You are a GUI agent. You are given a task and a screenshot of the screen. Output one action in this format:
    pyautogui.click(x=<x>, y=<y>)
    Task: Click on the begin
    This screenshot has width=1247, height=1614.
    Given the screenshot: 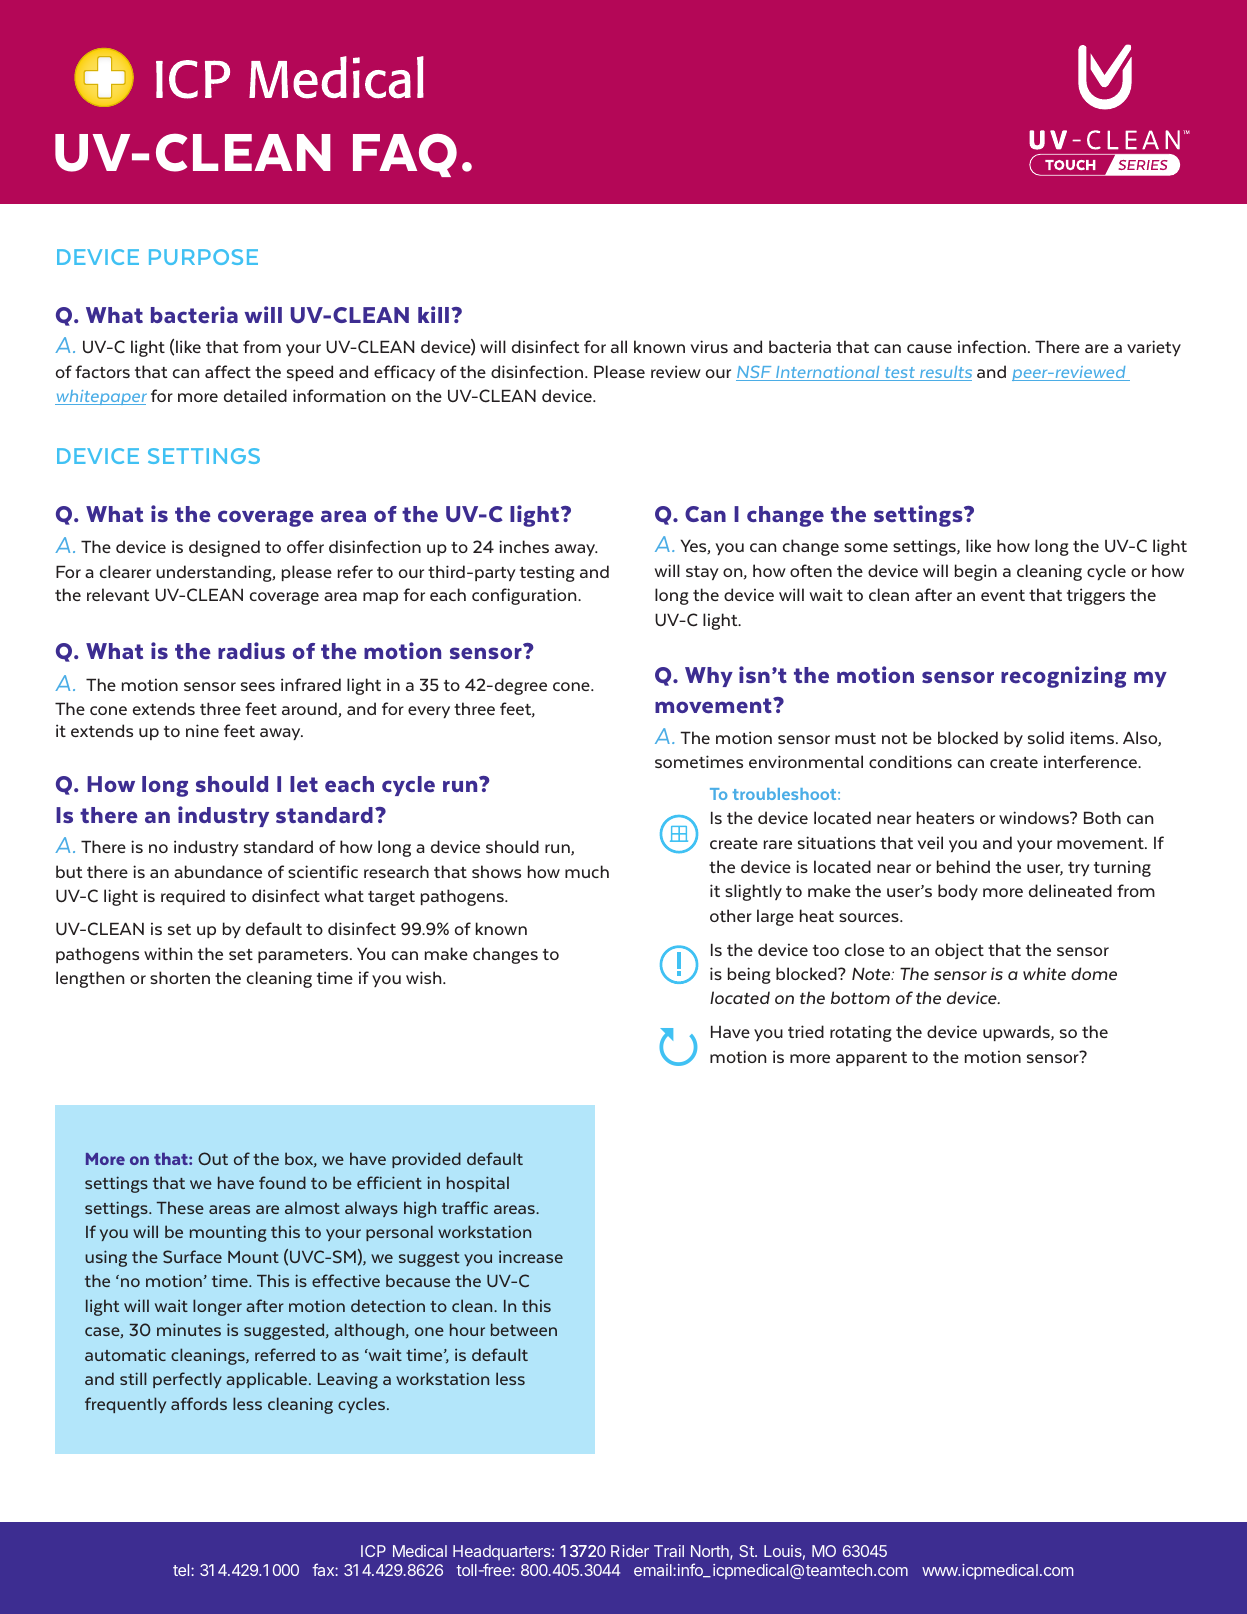 What is the action you would take?
    pyautogui.click(x=976, y=572)
